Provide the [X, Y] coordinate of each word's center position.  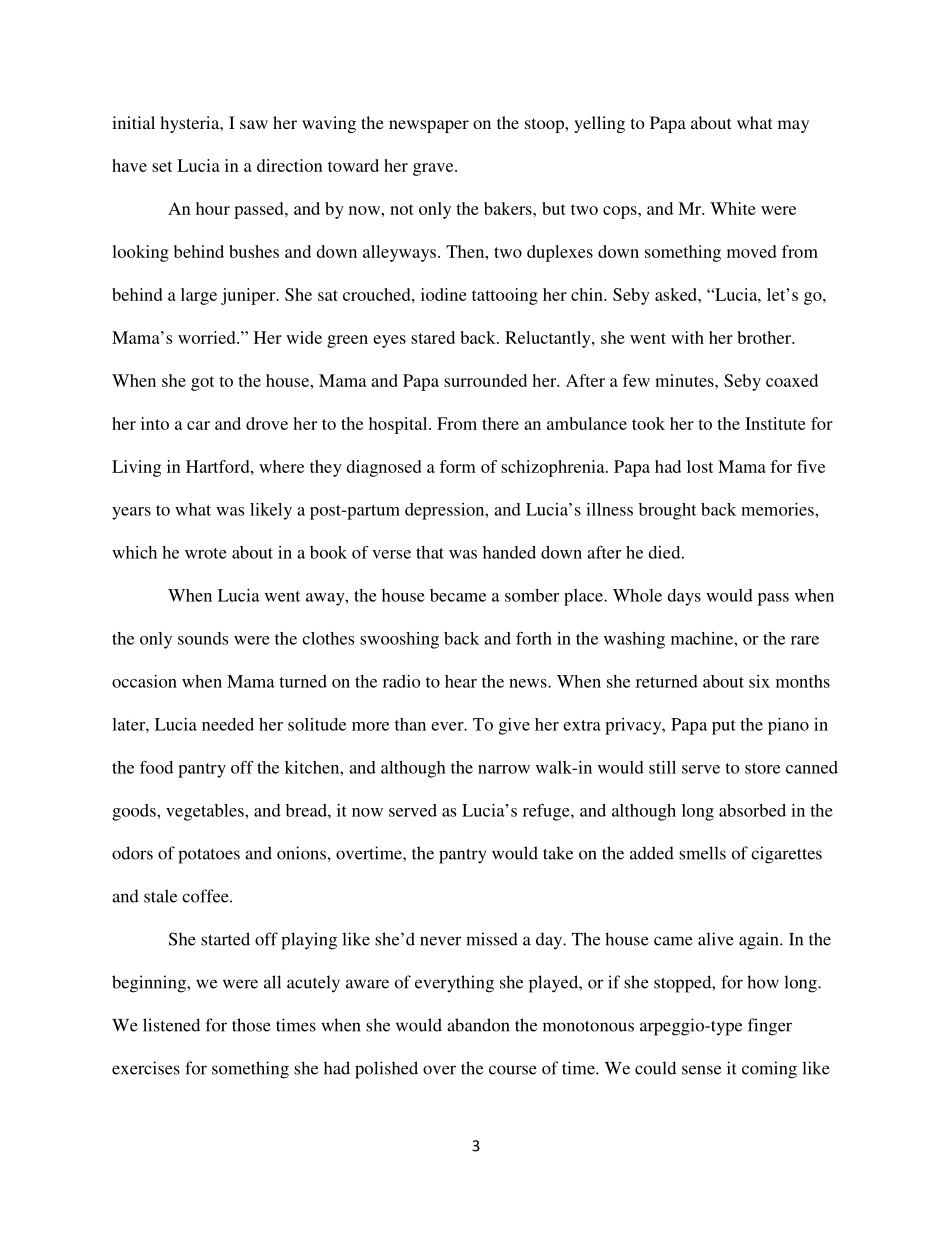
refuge [547, 812]
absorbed [752, 810]
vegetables [206, 812]
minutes [685, 380]
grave [434, 169]
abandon [478, 1025]
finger [770, 1027]
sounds [203, 638]
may [793, 126]
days [684, 597]
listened [171, 1025]
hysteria [191, 124]
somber [532, 595]
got [202, 383]
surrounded [485, 380]
